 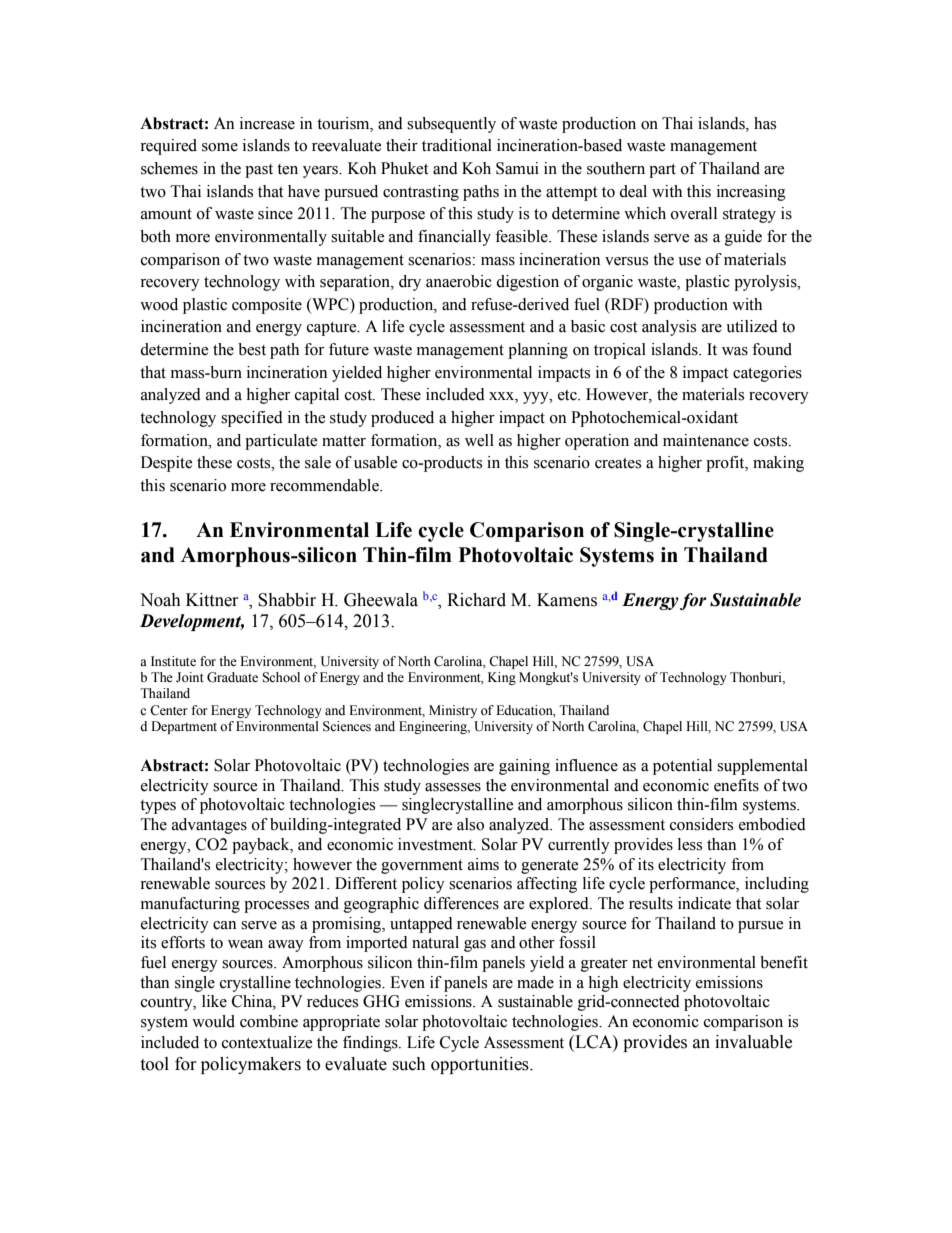 What do you see at coordinates (287, 600) in the screenshot?
I see `Shabbir` at bounding box center [287, 600].
